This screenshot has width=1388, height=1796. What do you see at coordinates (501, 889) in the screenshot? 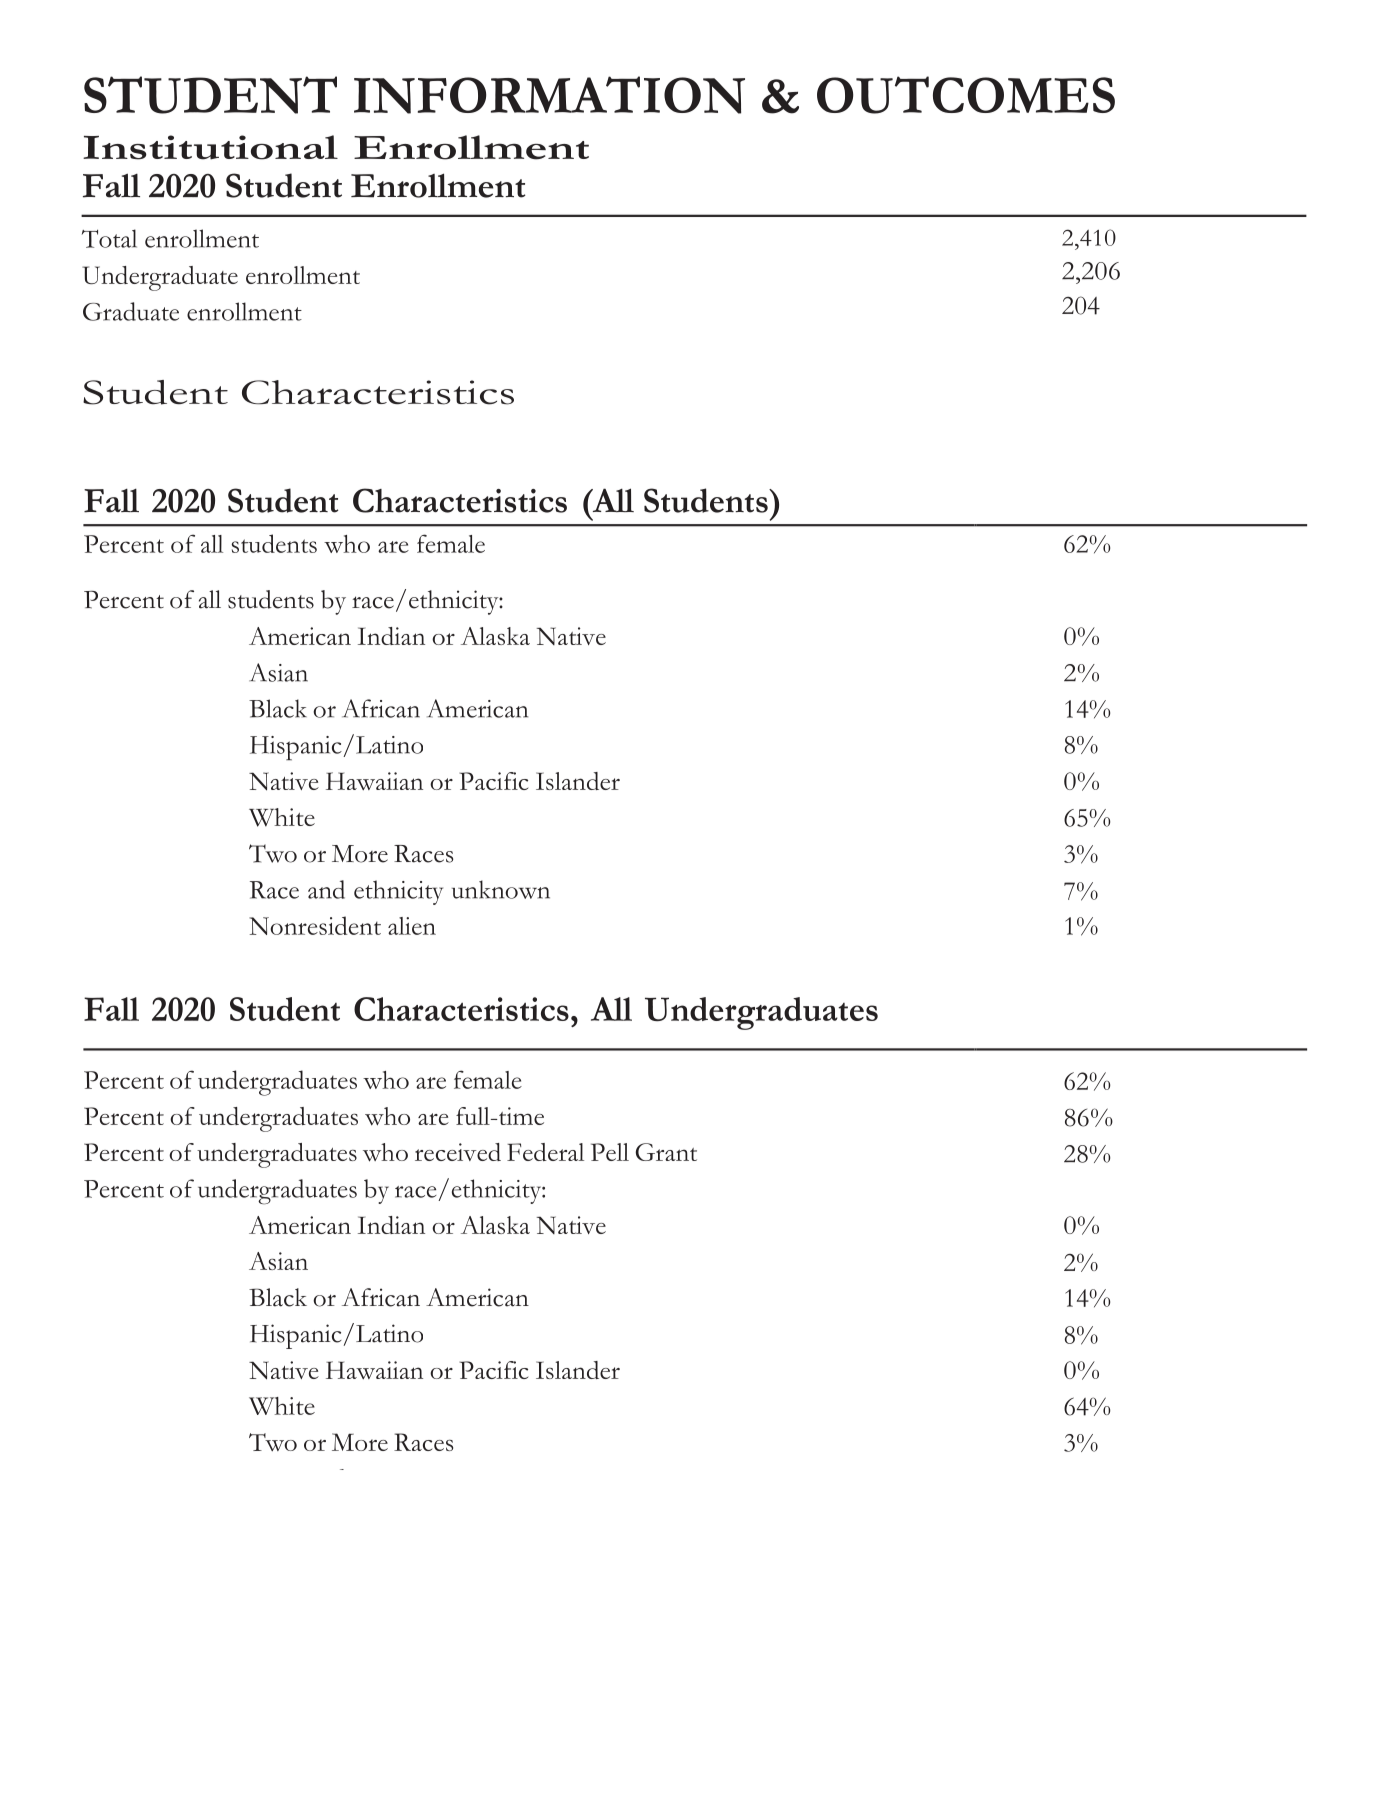
I see `unknown` at bounding box center [501, 889].
